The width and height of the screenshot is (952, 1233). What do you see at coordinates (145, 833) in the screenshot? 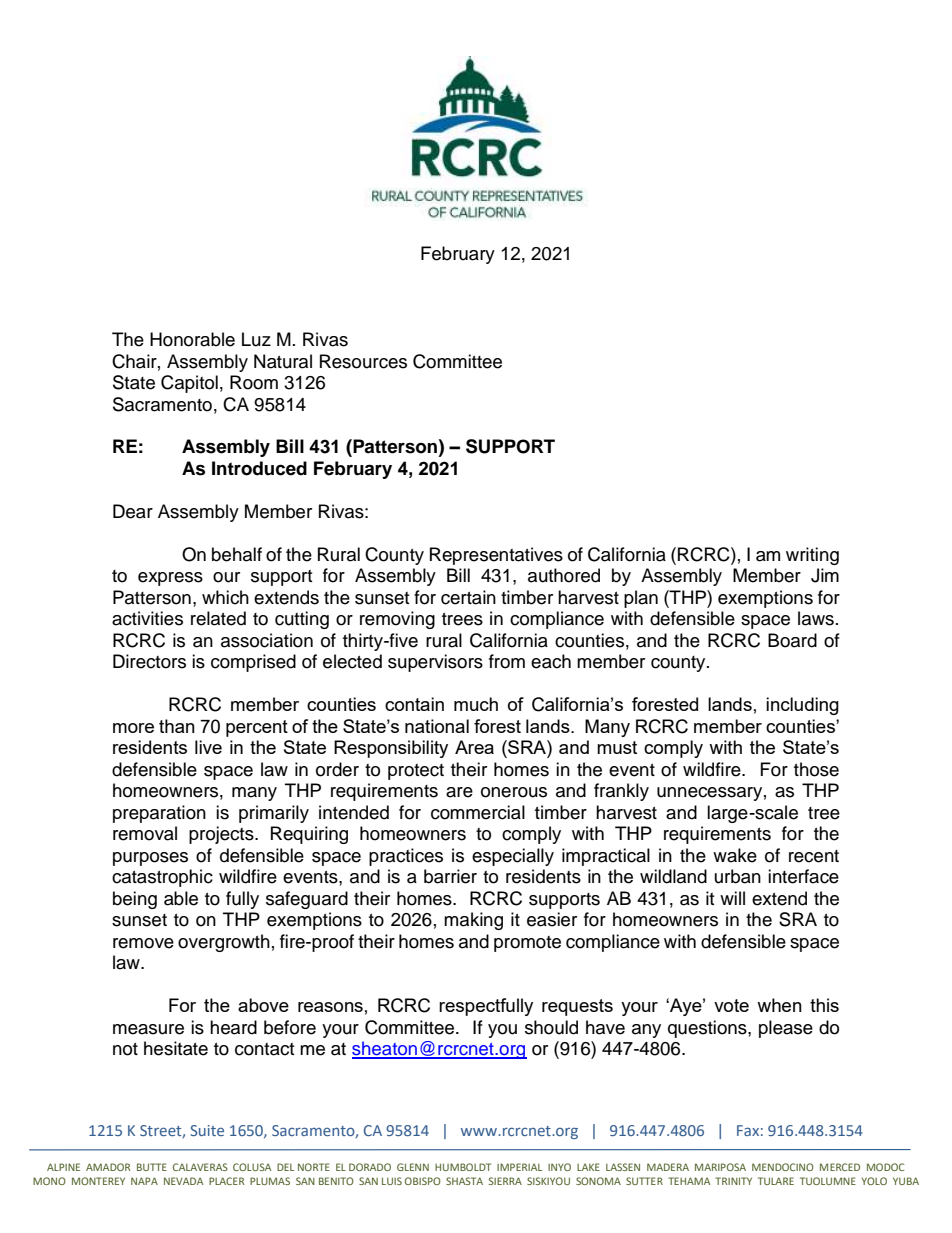
I see `removal` at bounding box center [145, 833].
